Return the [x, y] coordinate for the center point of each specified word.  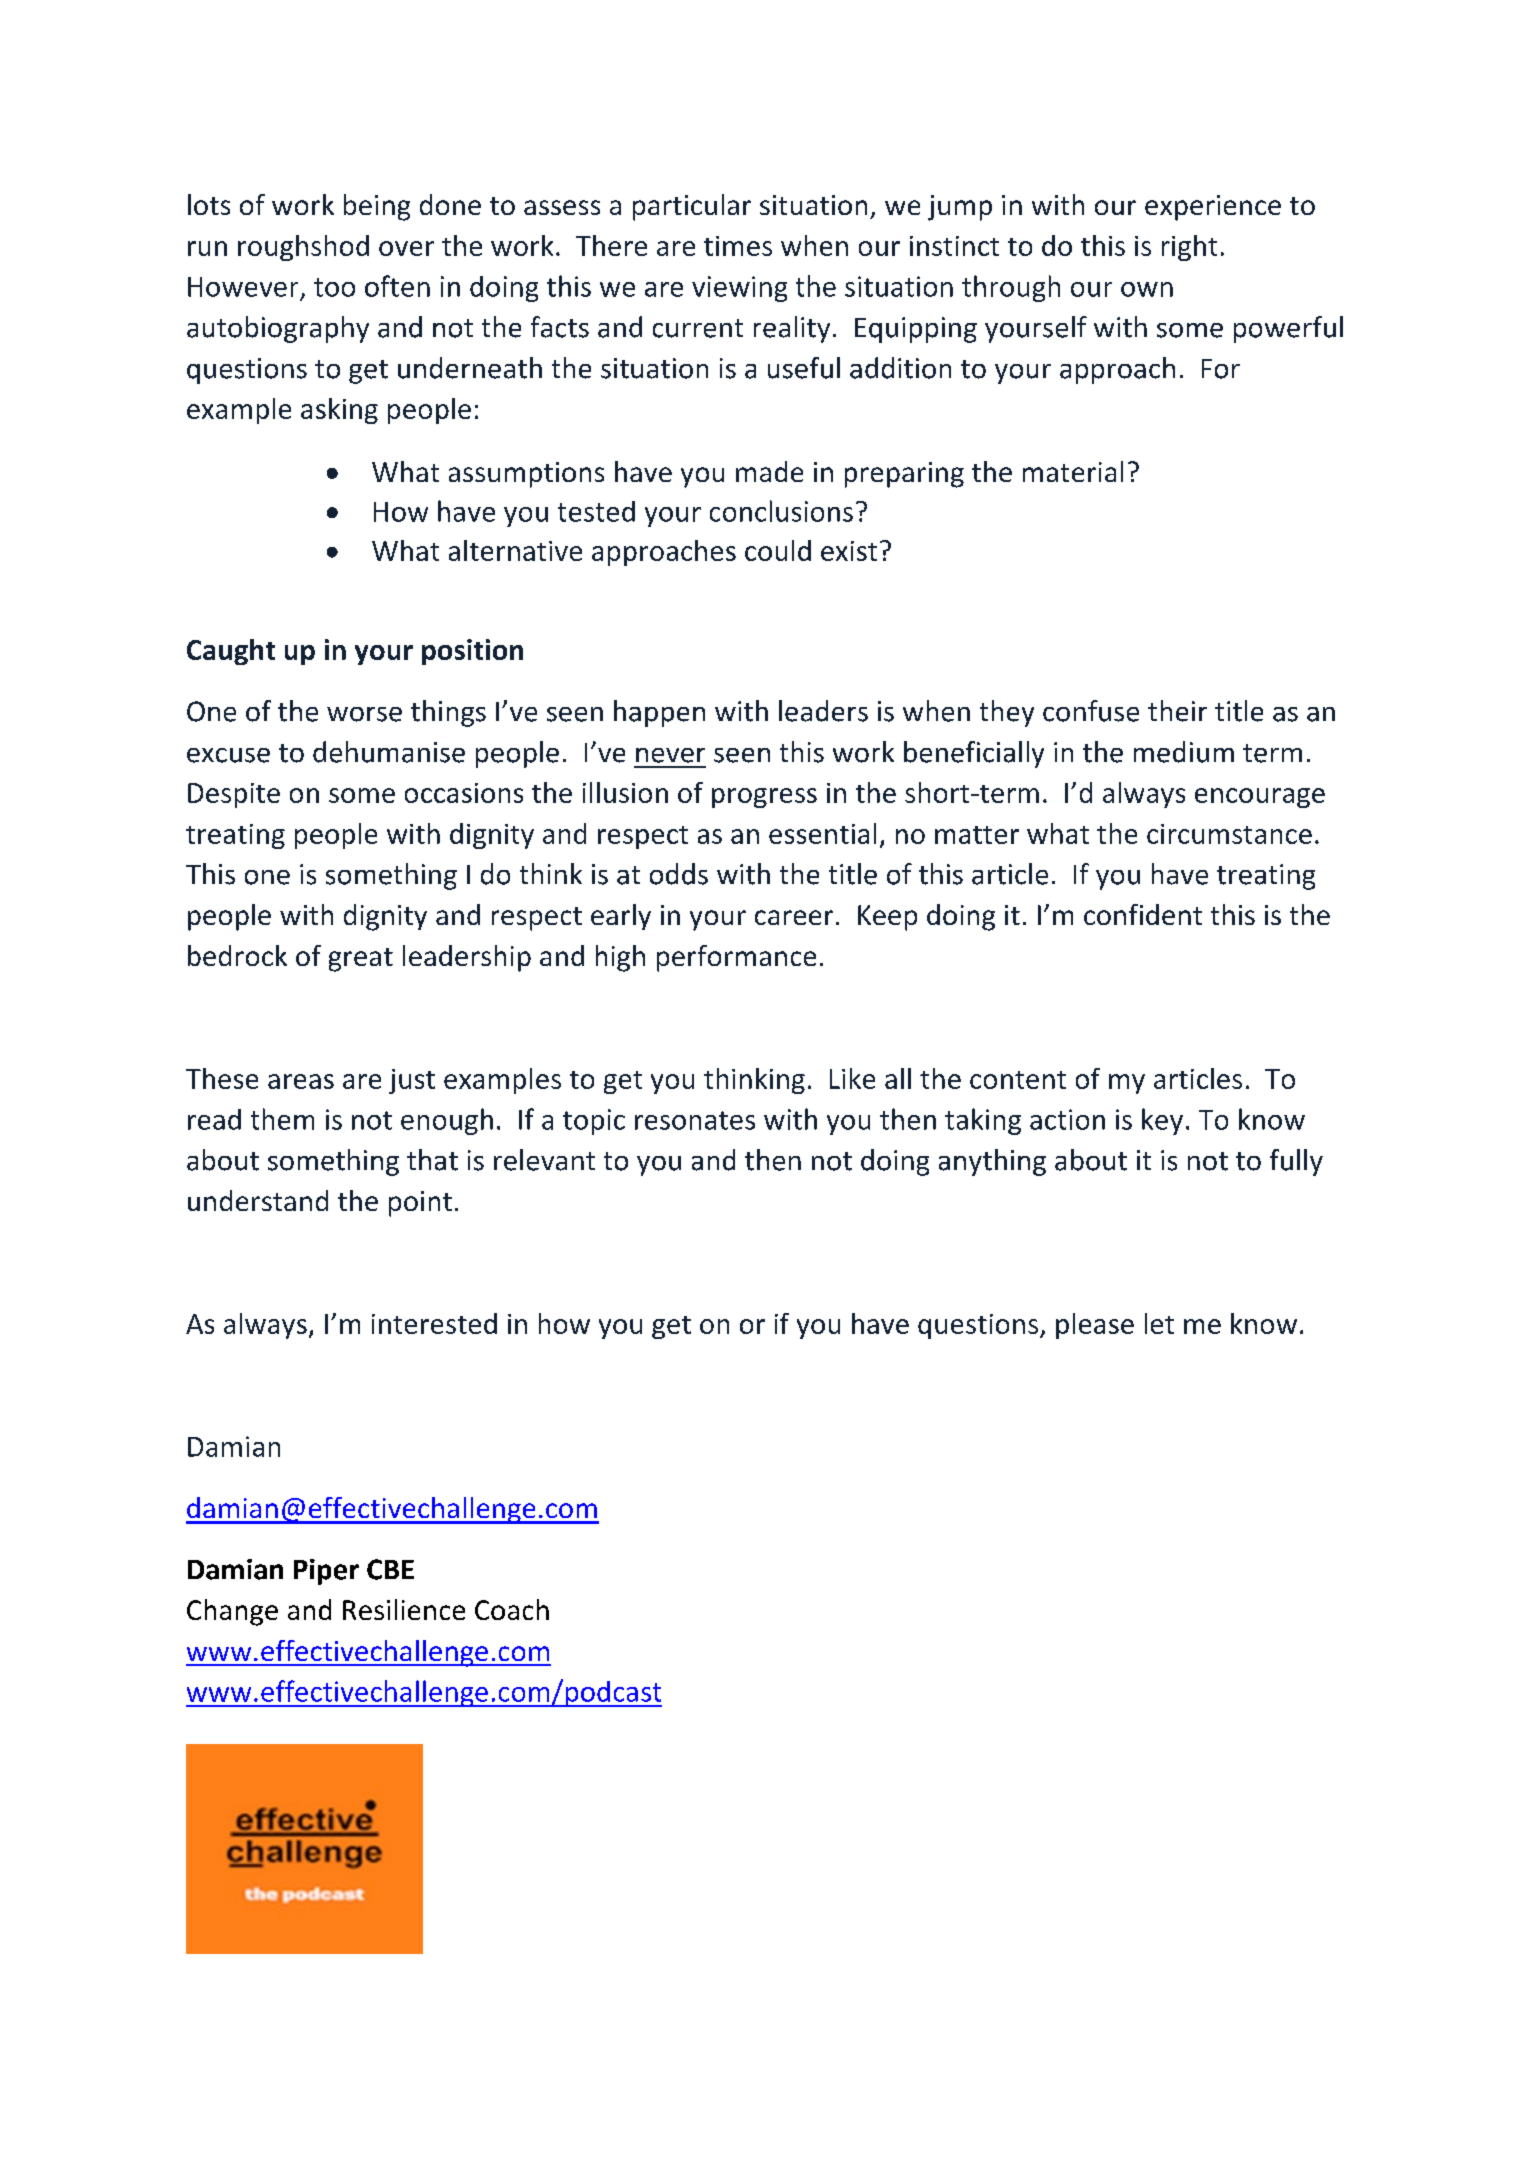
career [794, 917]
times [738, 246]
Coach [512, 1609]
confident [1143, 914]
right [1189, 248]
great [361, 960]
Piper [326, 1572]
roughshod [303, 248]
